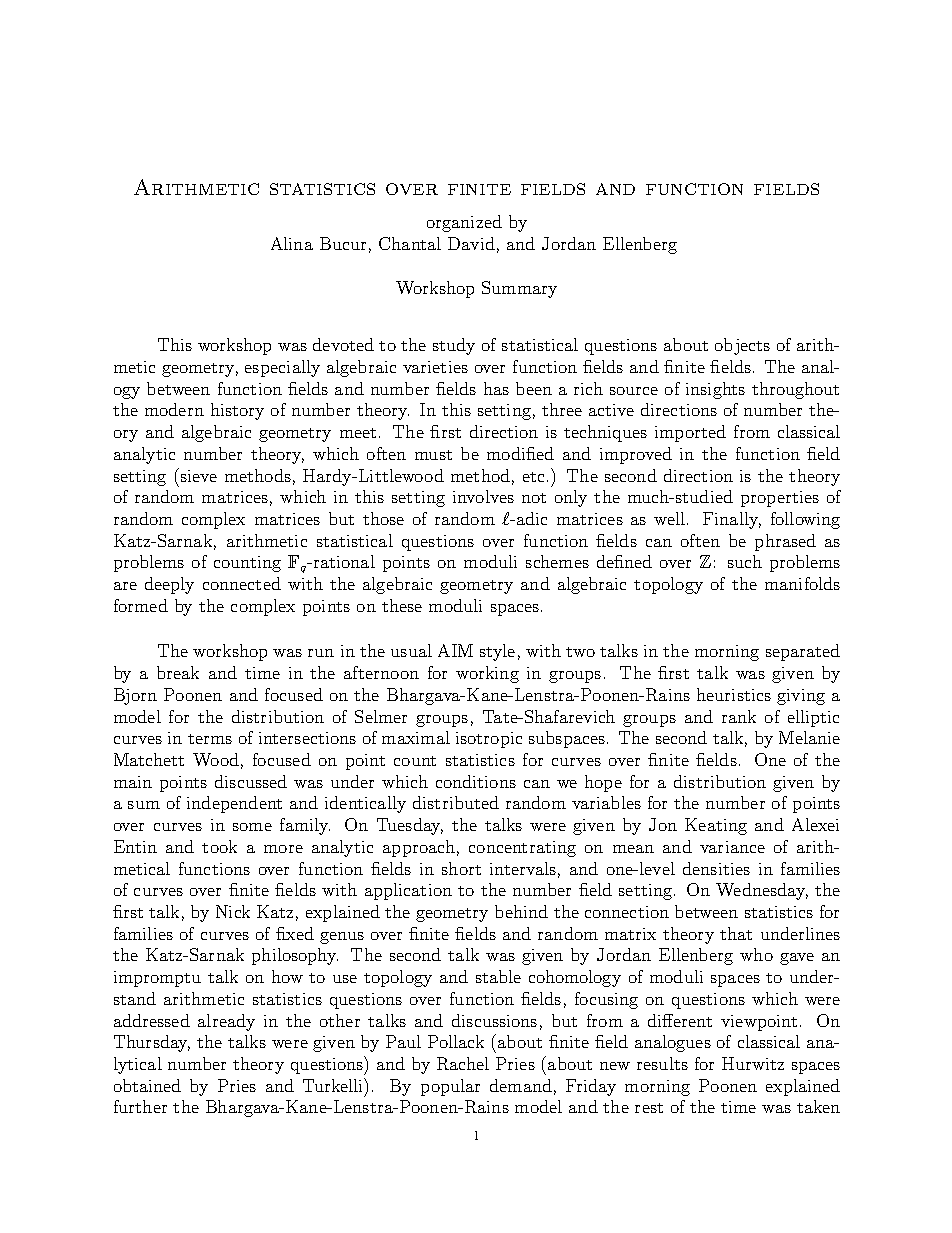 This page has width=952, height=1233. What do you see at coordinates (742, 346) in the page?
I see `objects` at bounding box center [742, 346].
